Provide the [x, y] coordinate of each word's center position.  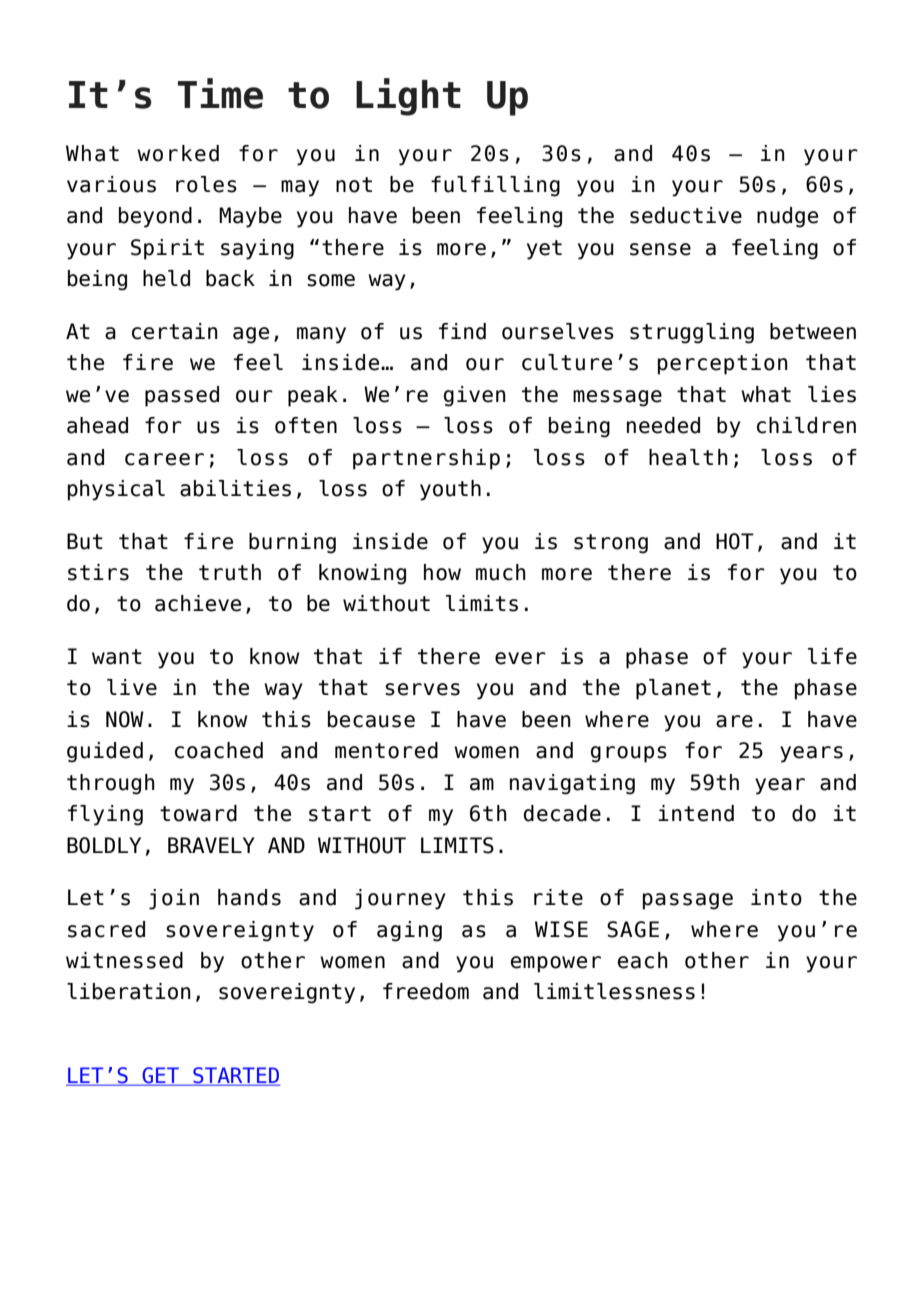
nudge [787, 217]
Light [408, 97]
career [164, 459]
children [806, 425]
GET [161, 1076]
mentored [386, 750]
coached [219, 750]
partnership [426, 459]
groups [629, 754]
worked [178, 153]
